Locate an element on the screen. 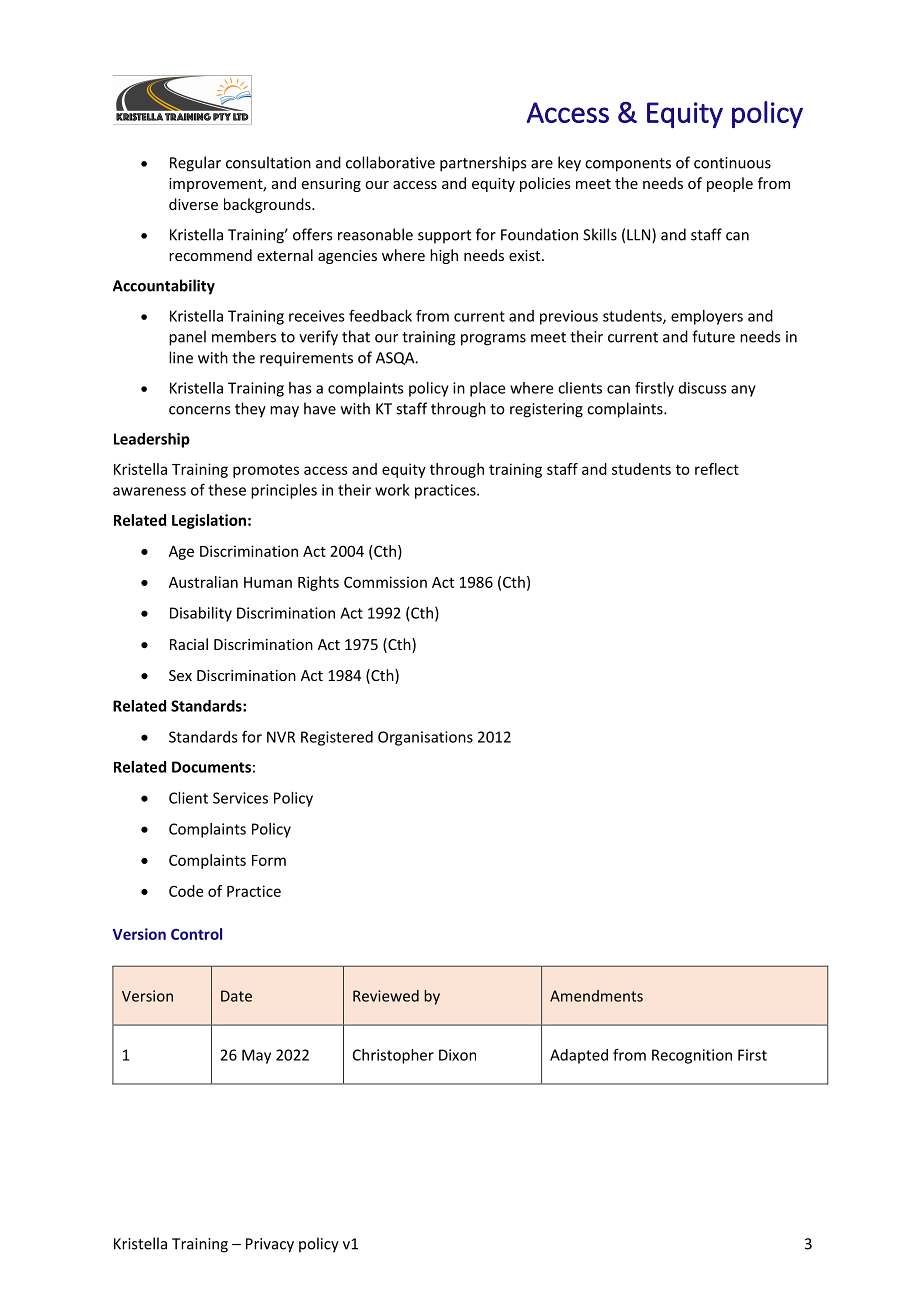 Image resolution: width=924 pixels, height=1308 pixels. these is located at coordinates (227, 490).
